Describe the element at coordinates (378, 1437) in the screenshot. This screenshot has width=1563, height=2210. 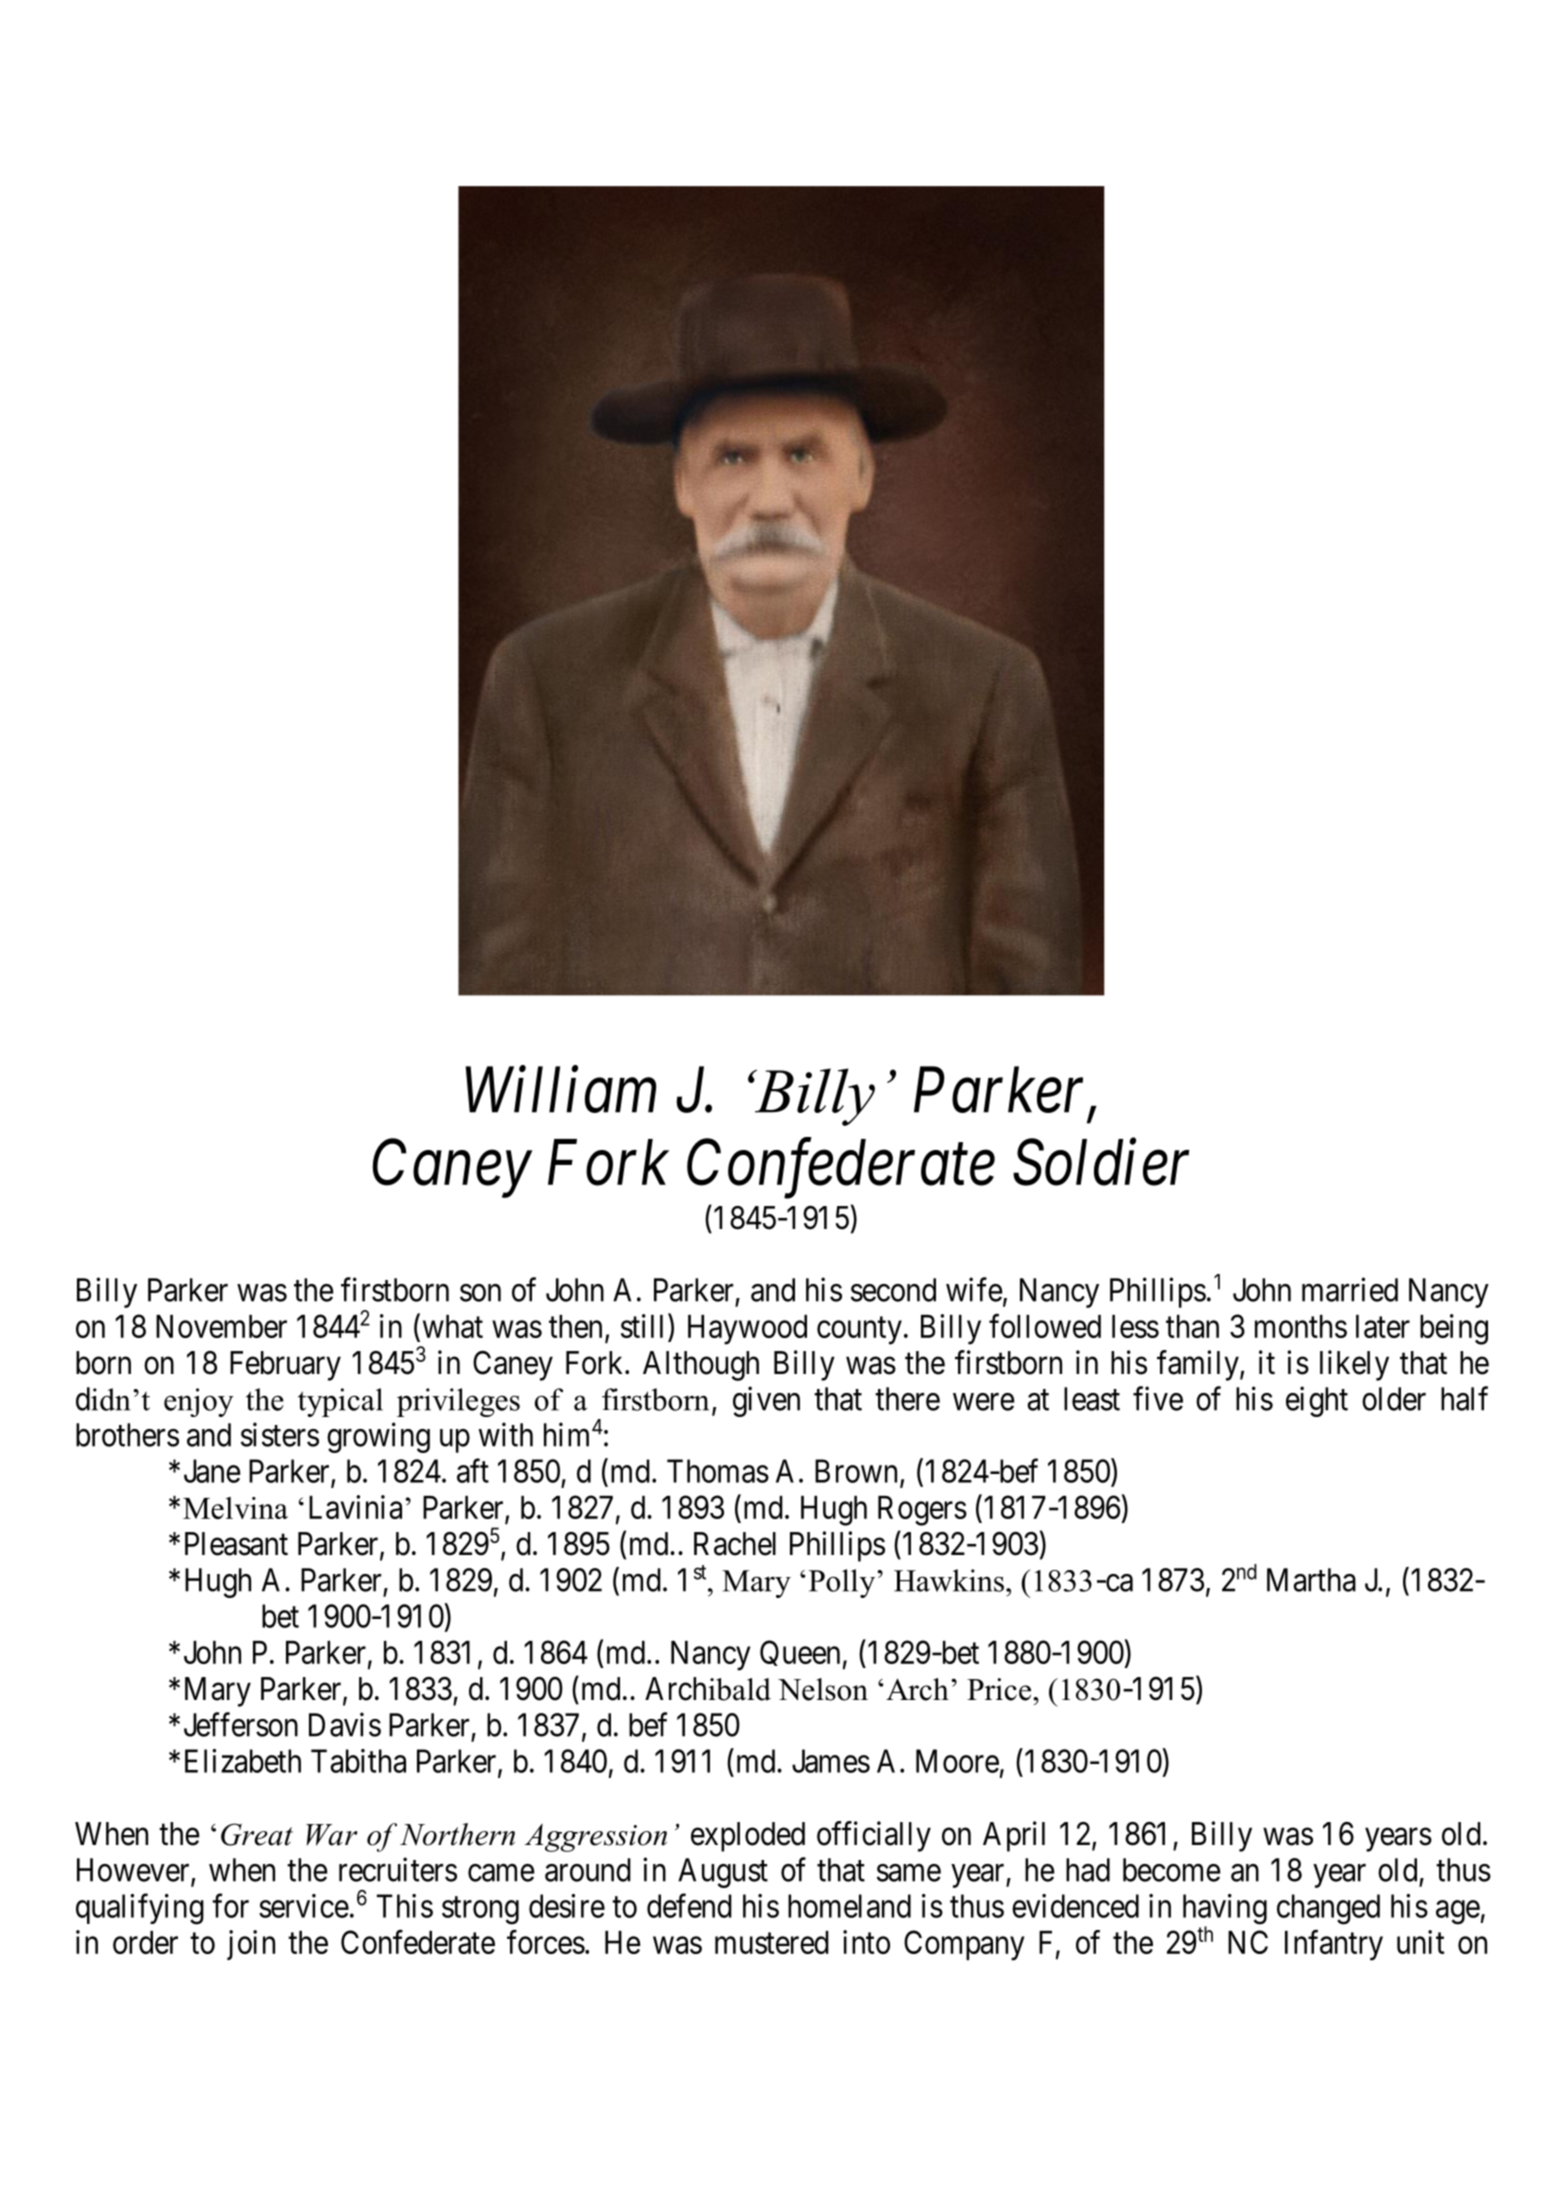
I see `growing` at that location.
